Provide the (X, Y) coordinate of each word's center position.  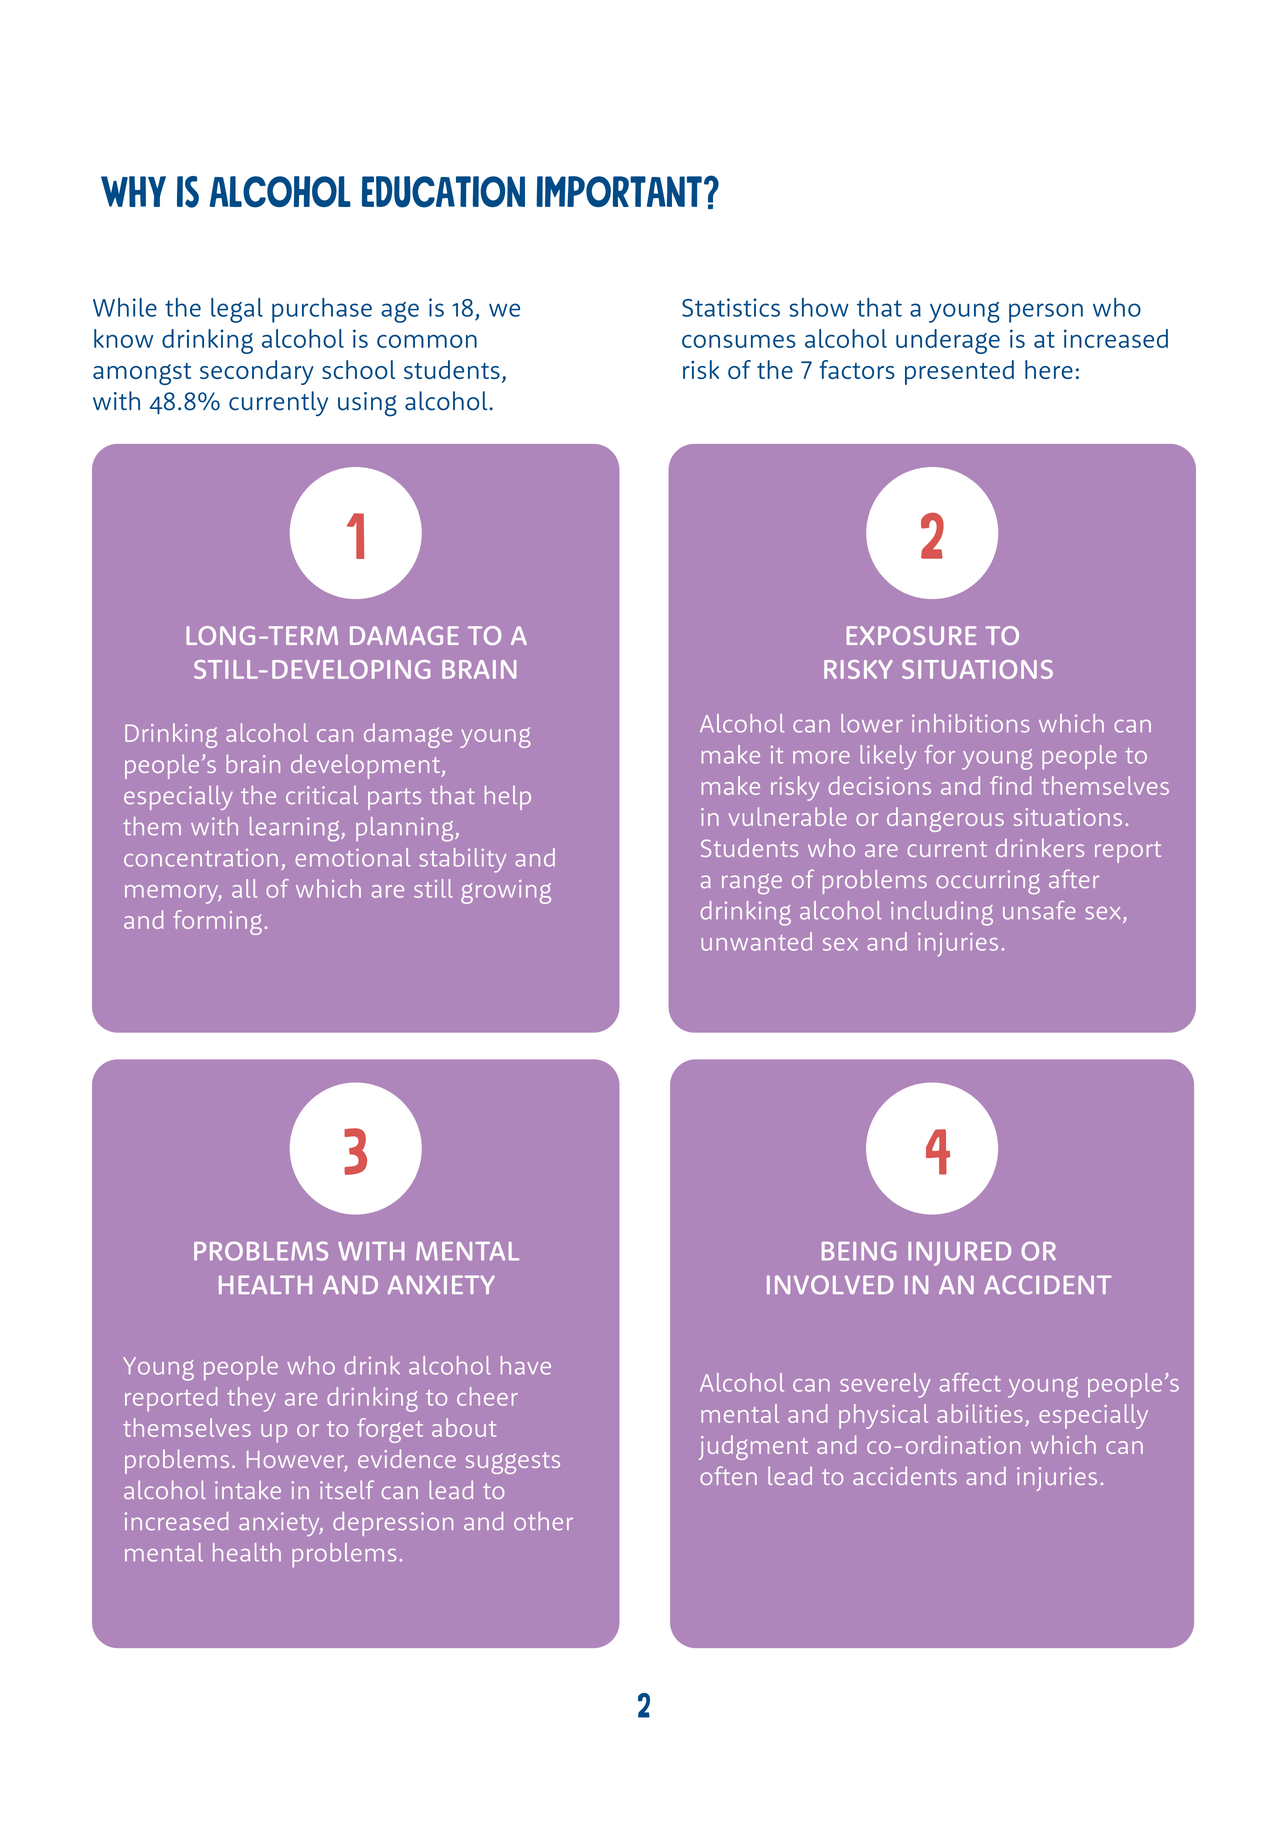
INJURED (959, 1254)
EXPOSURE (911, 635)
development (365, 766)
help (508, 798)
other (543, 1521)
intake (248, 1490)
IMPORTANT (619, 191)
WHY (133, 191)
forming (217, 922)
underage (948, 341)
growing (506, 892)
